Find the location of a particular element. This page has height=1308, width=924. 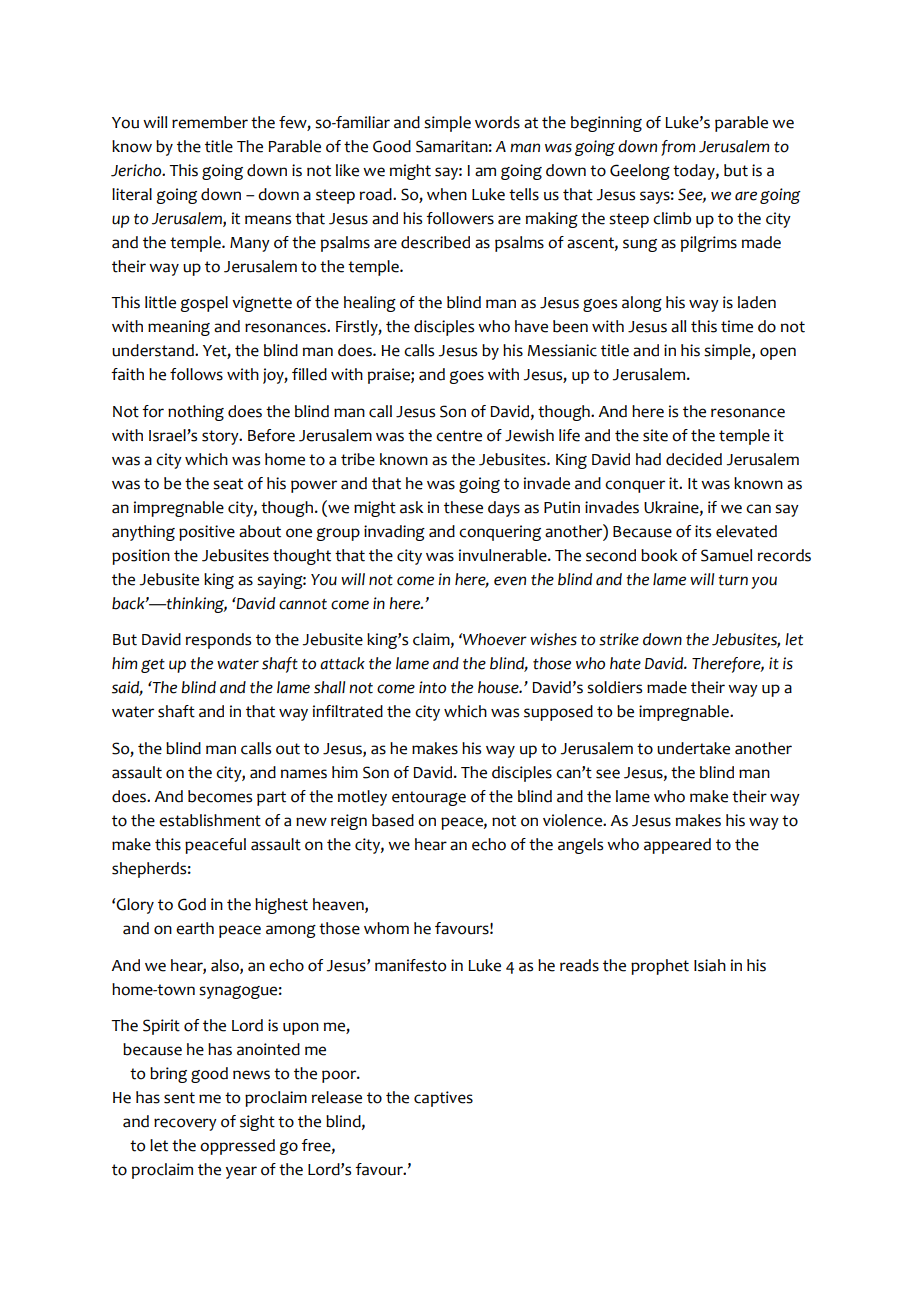

decided is located at coordinates (694, 459).
